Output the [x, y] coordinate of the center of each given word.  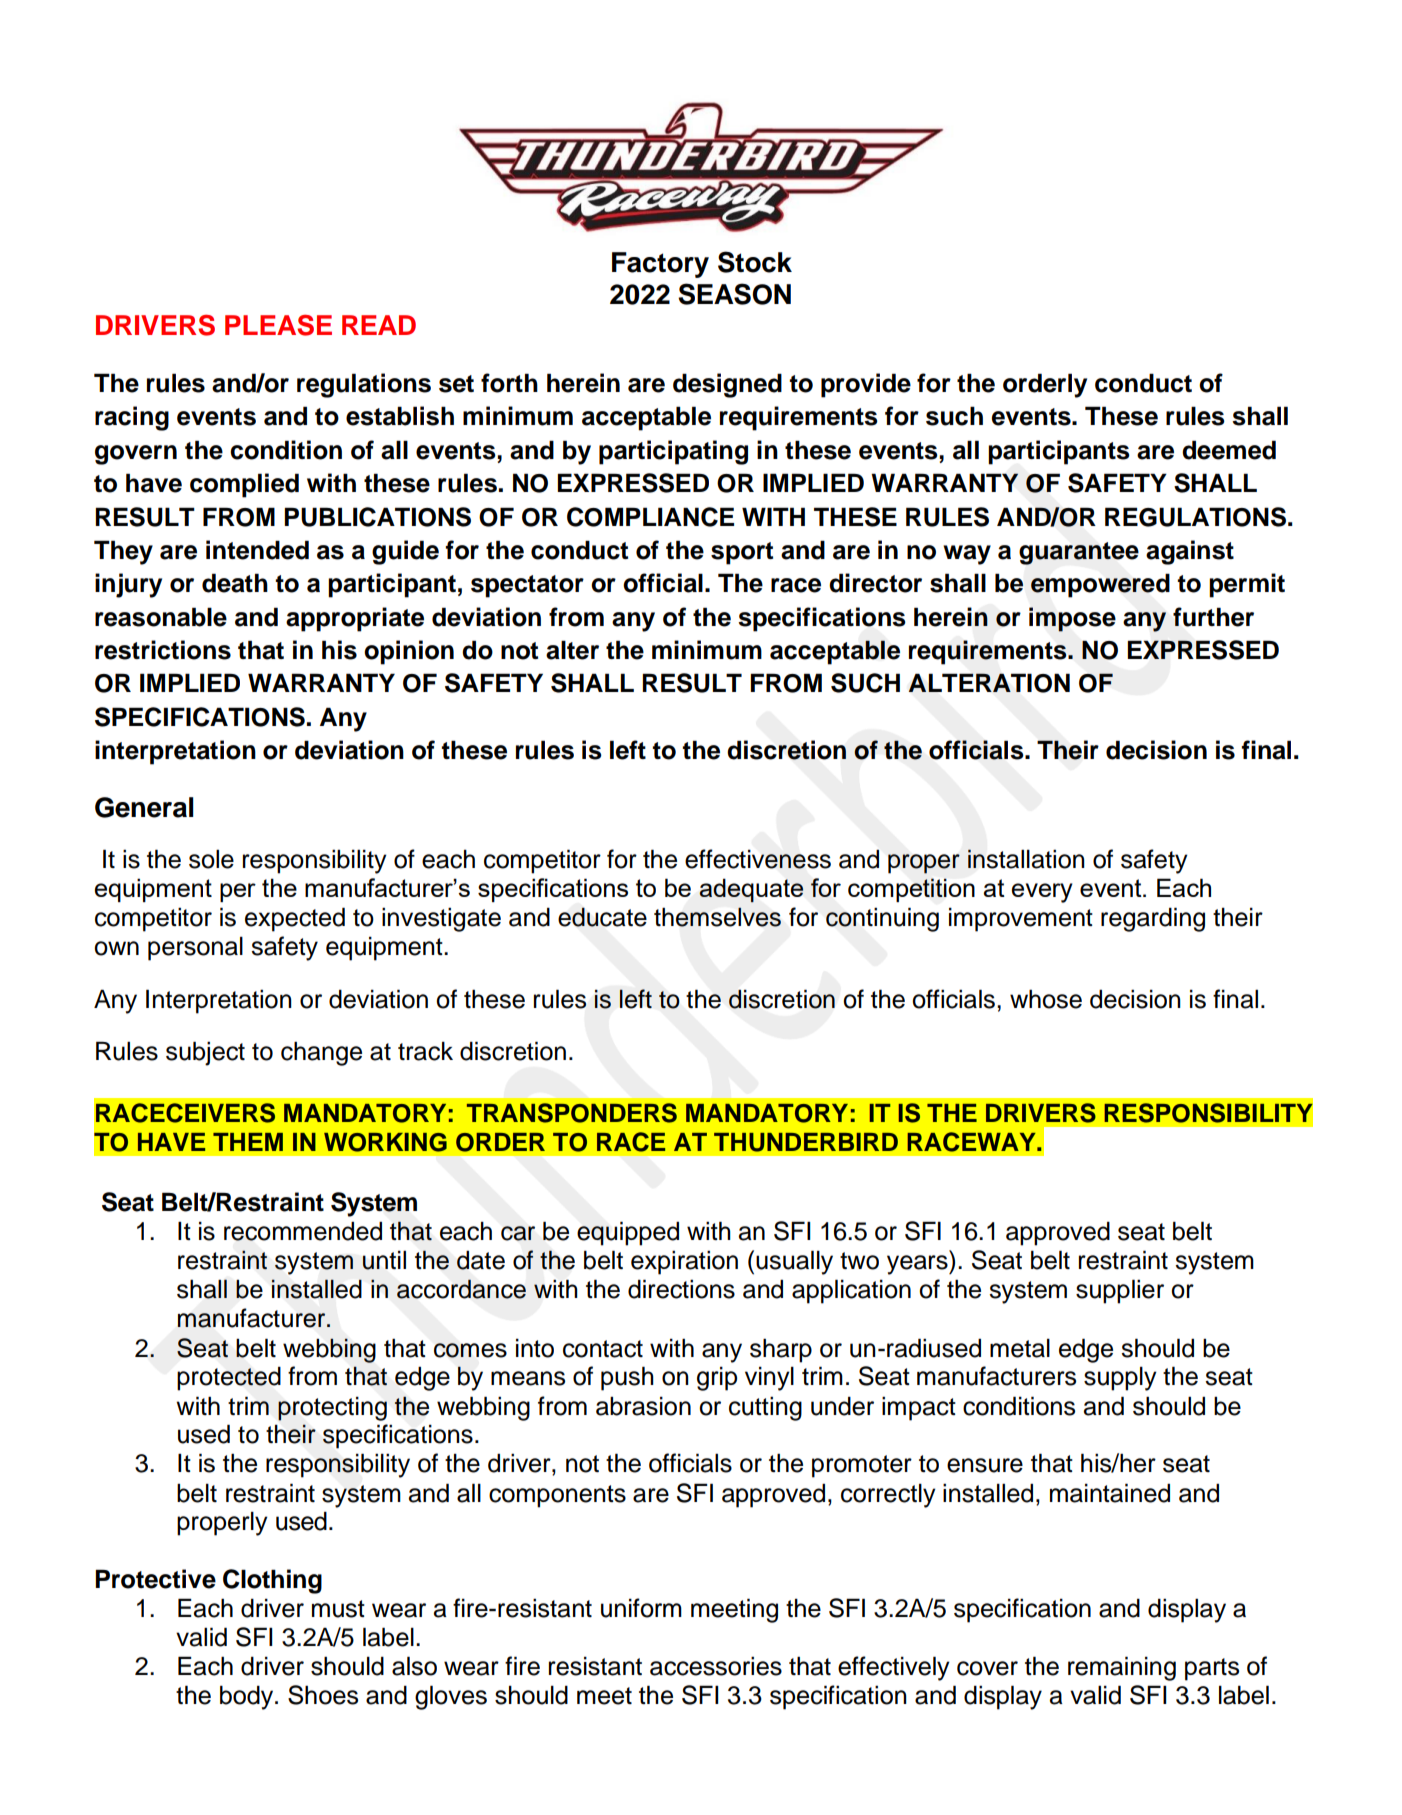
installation [1026, 859]
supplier [1120, 1291]
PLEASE [278, 325]
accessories [716, 1666]
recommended [303, 1231]
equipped [628, 1233]
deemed [1229, 450]
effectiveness [758, 859]
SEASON [734, 294]
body [248, 1697]
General [144, 807]
